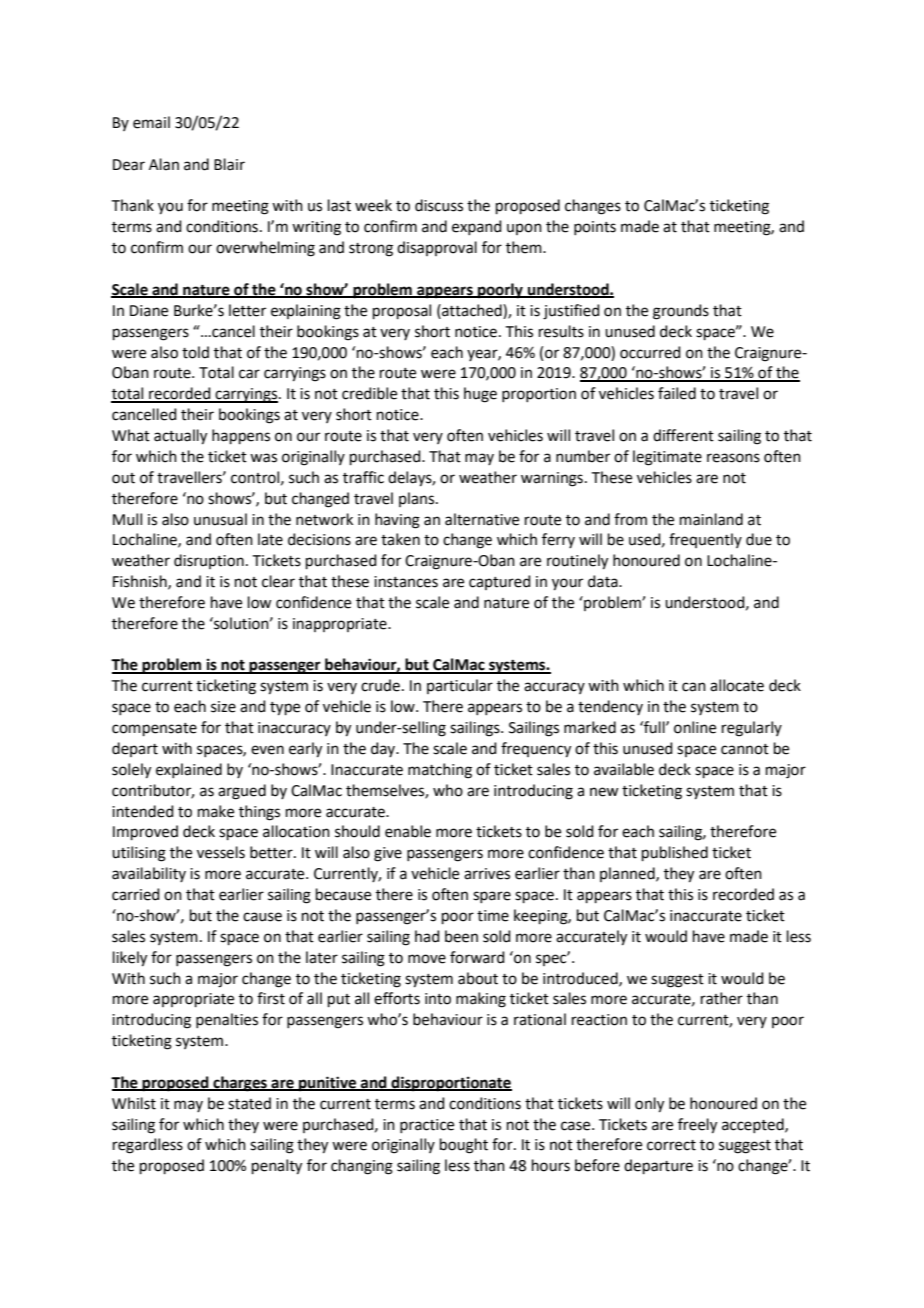  Describe the element at coordinates (460, 686) in the document. I see `particular` at that location.
